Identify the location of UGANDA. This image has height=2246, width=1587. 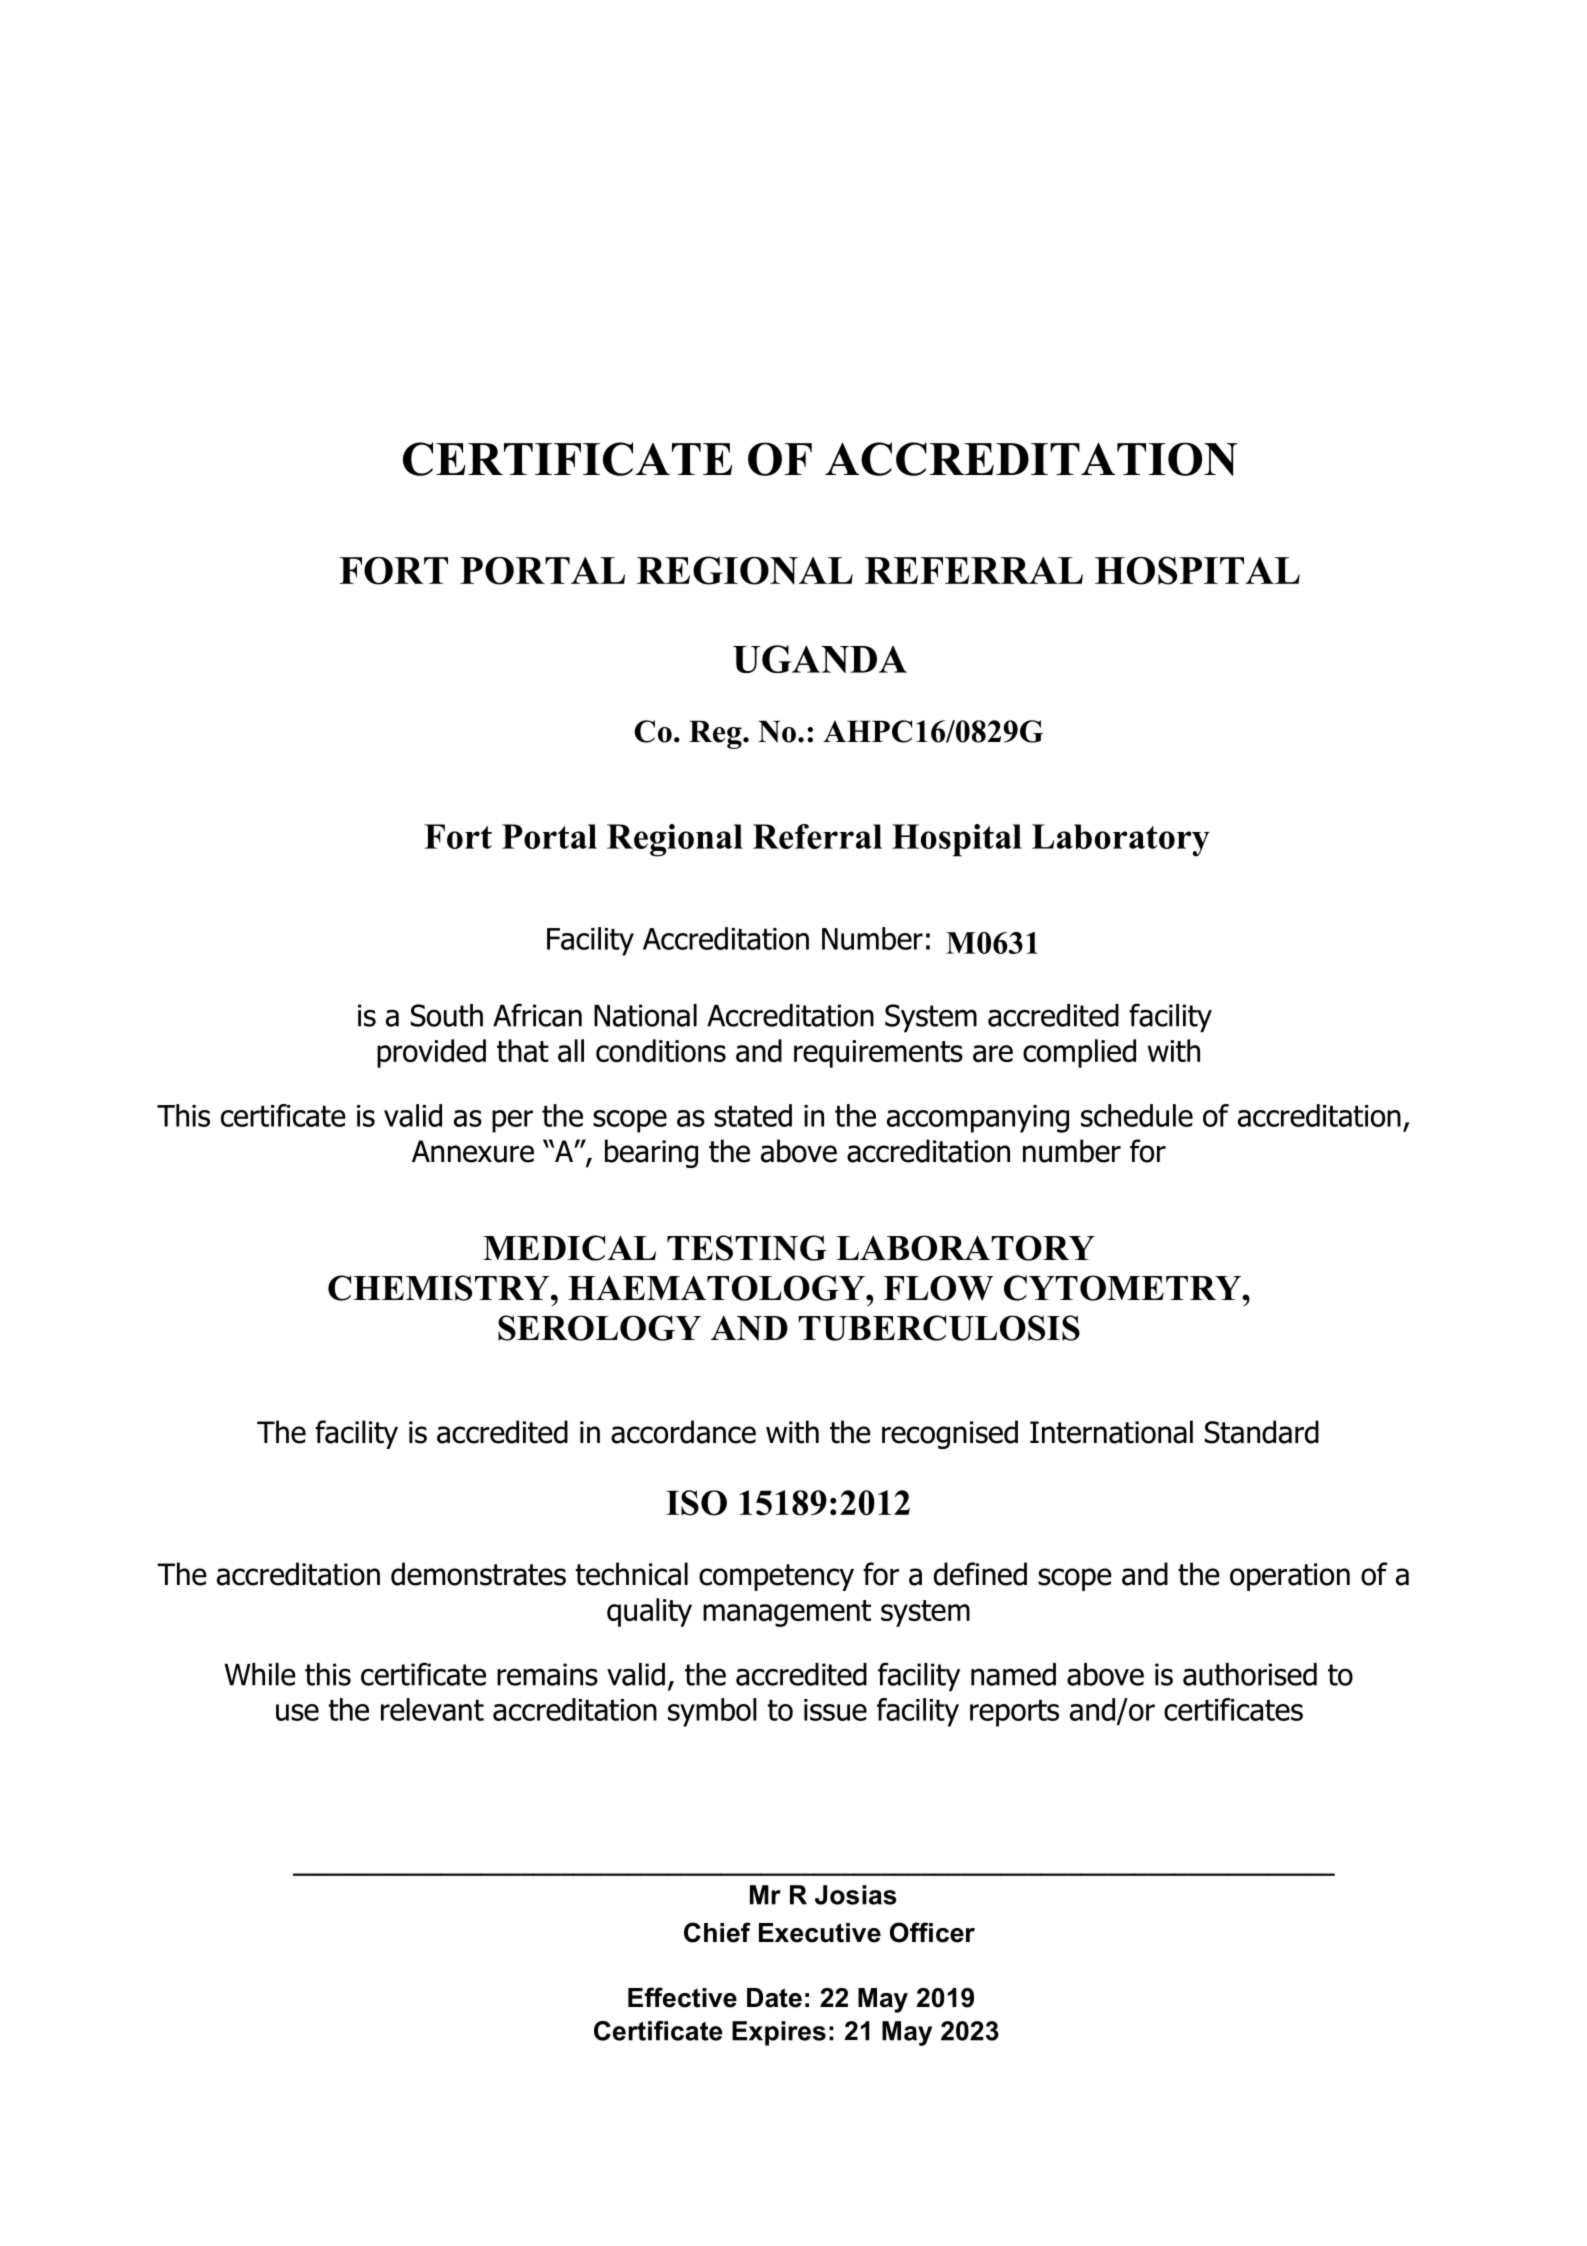
(820, 659).
